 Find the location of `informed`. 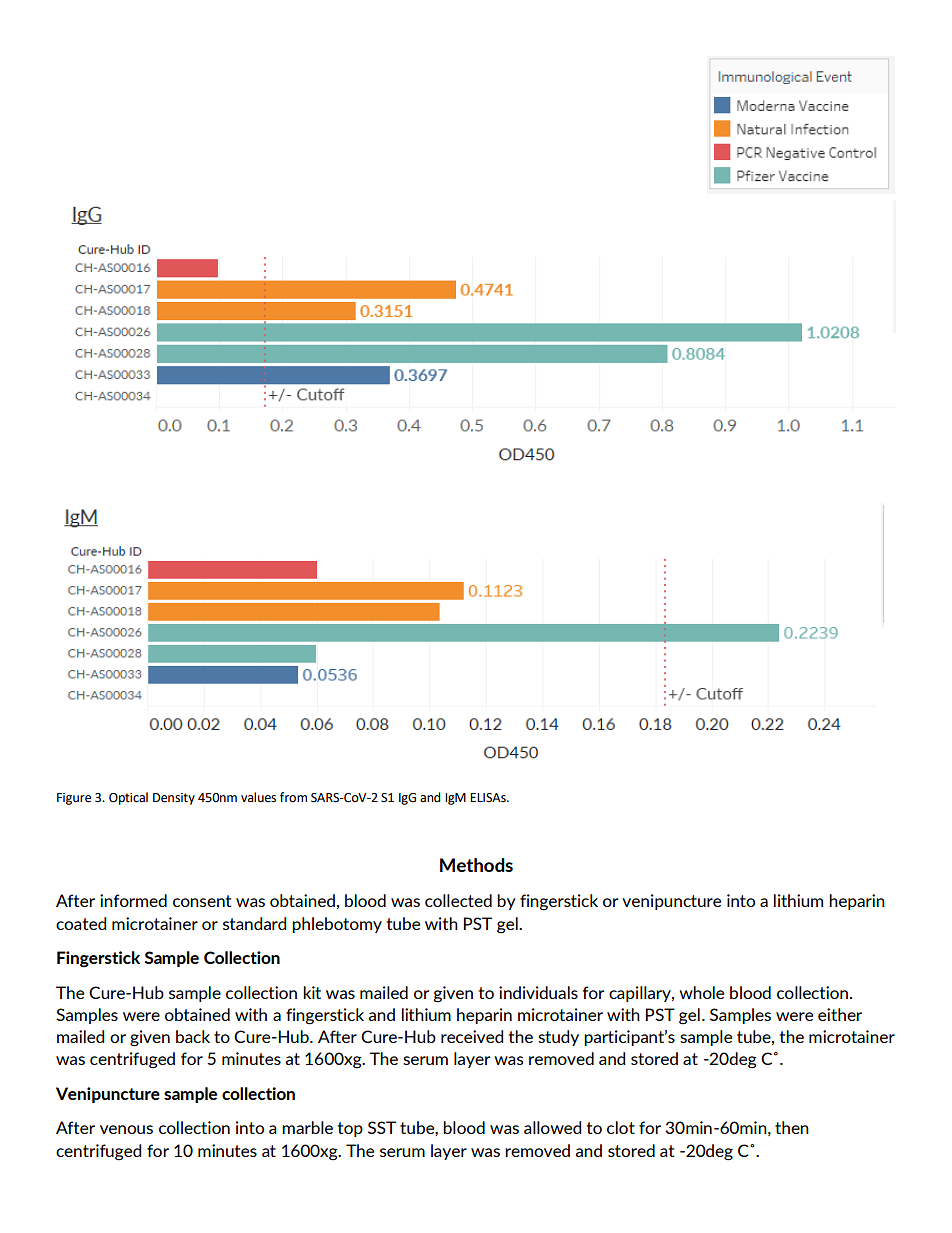

informed is located at coordinates (133, 900).
